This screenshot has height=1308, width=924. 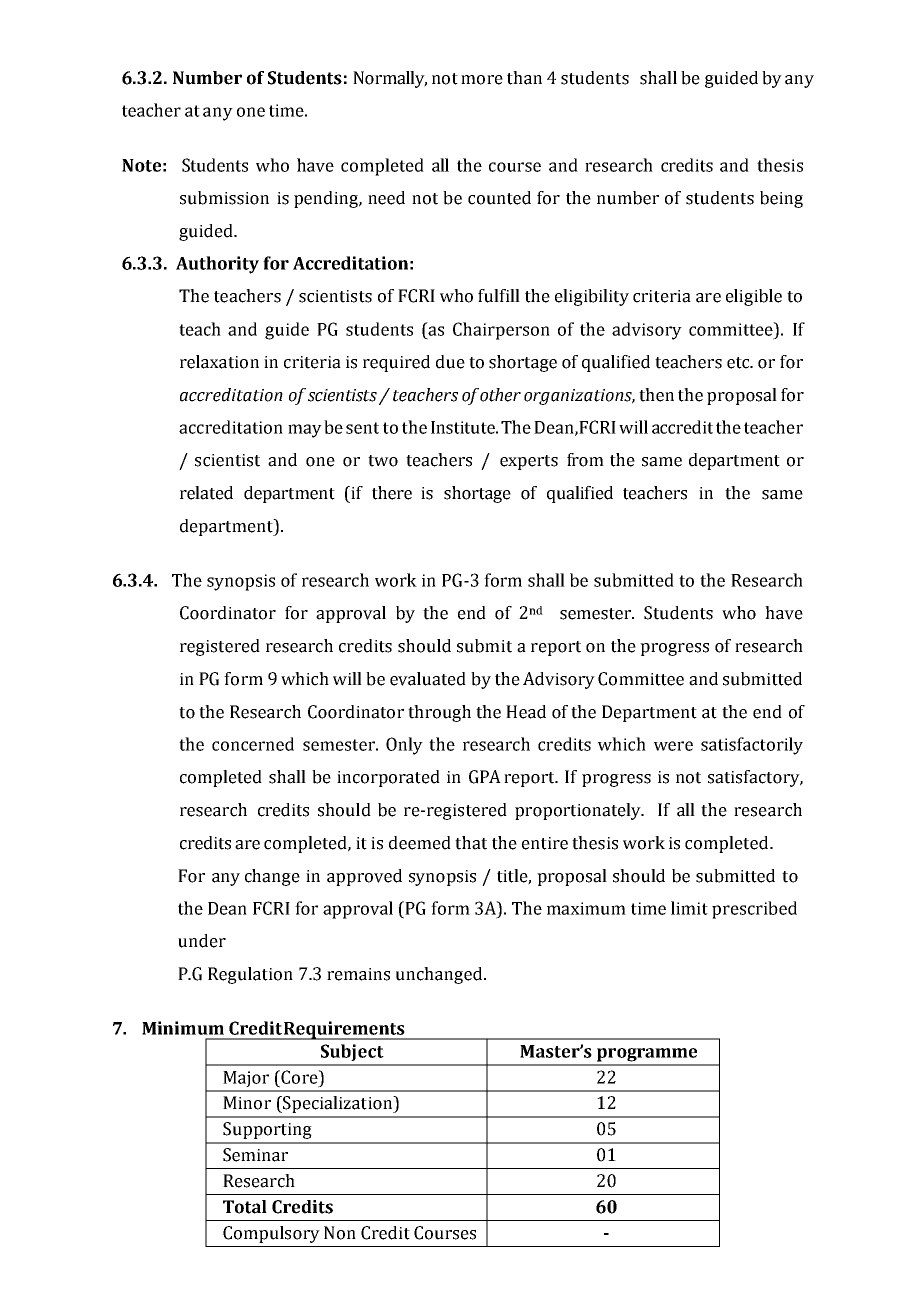 What do you see at coordinates (585, 460) in the screenshot?
I see `from` at bounding box center [585, 460].
